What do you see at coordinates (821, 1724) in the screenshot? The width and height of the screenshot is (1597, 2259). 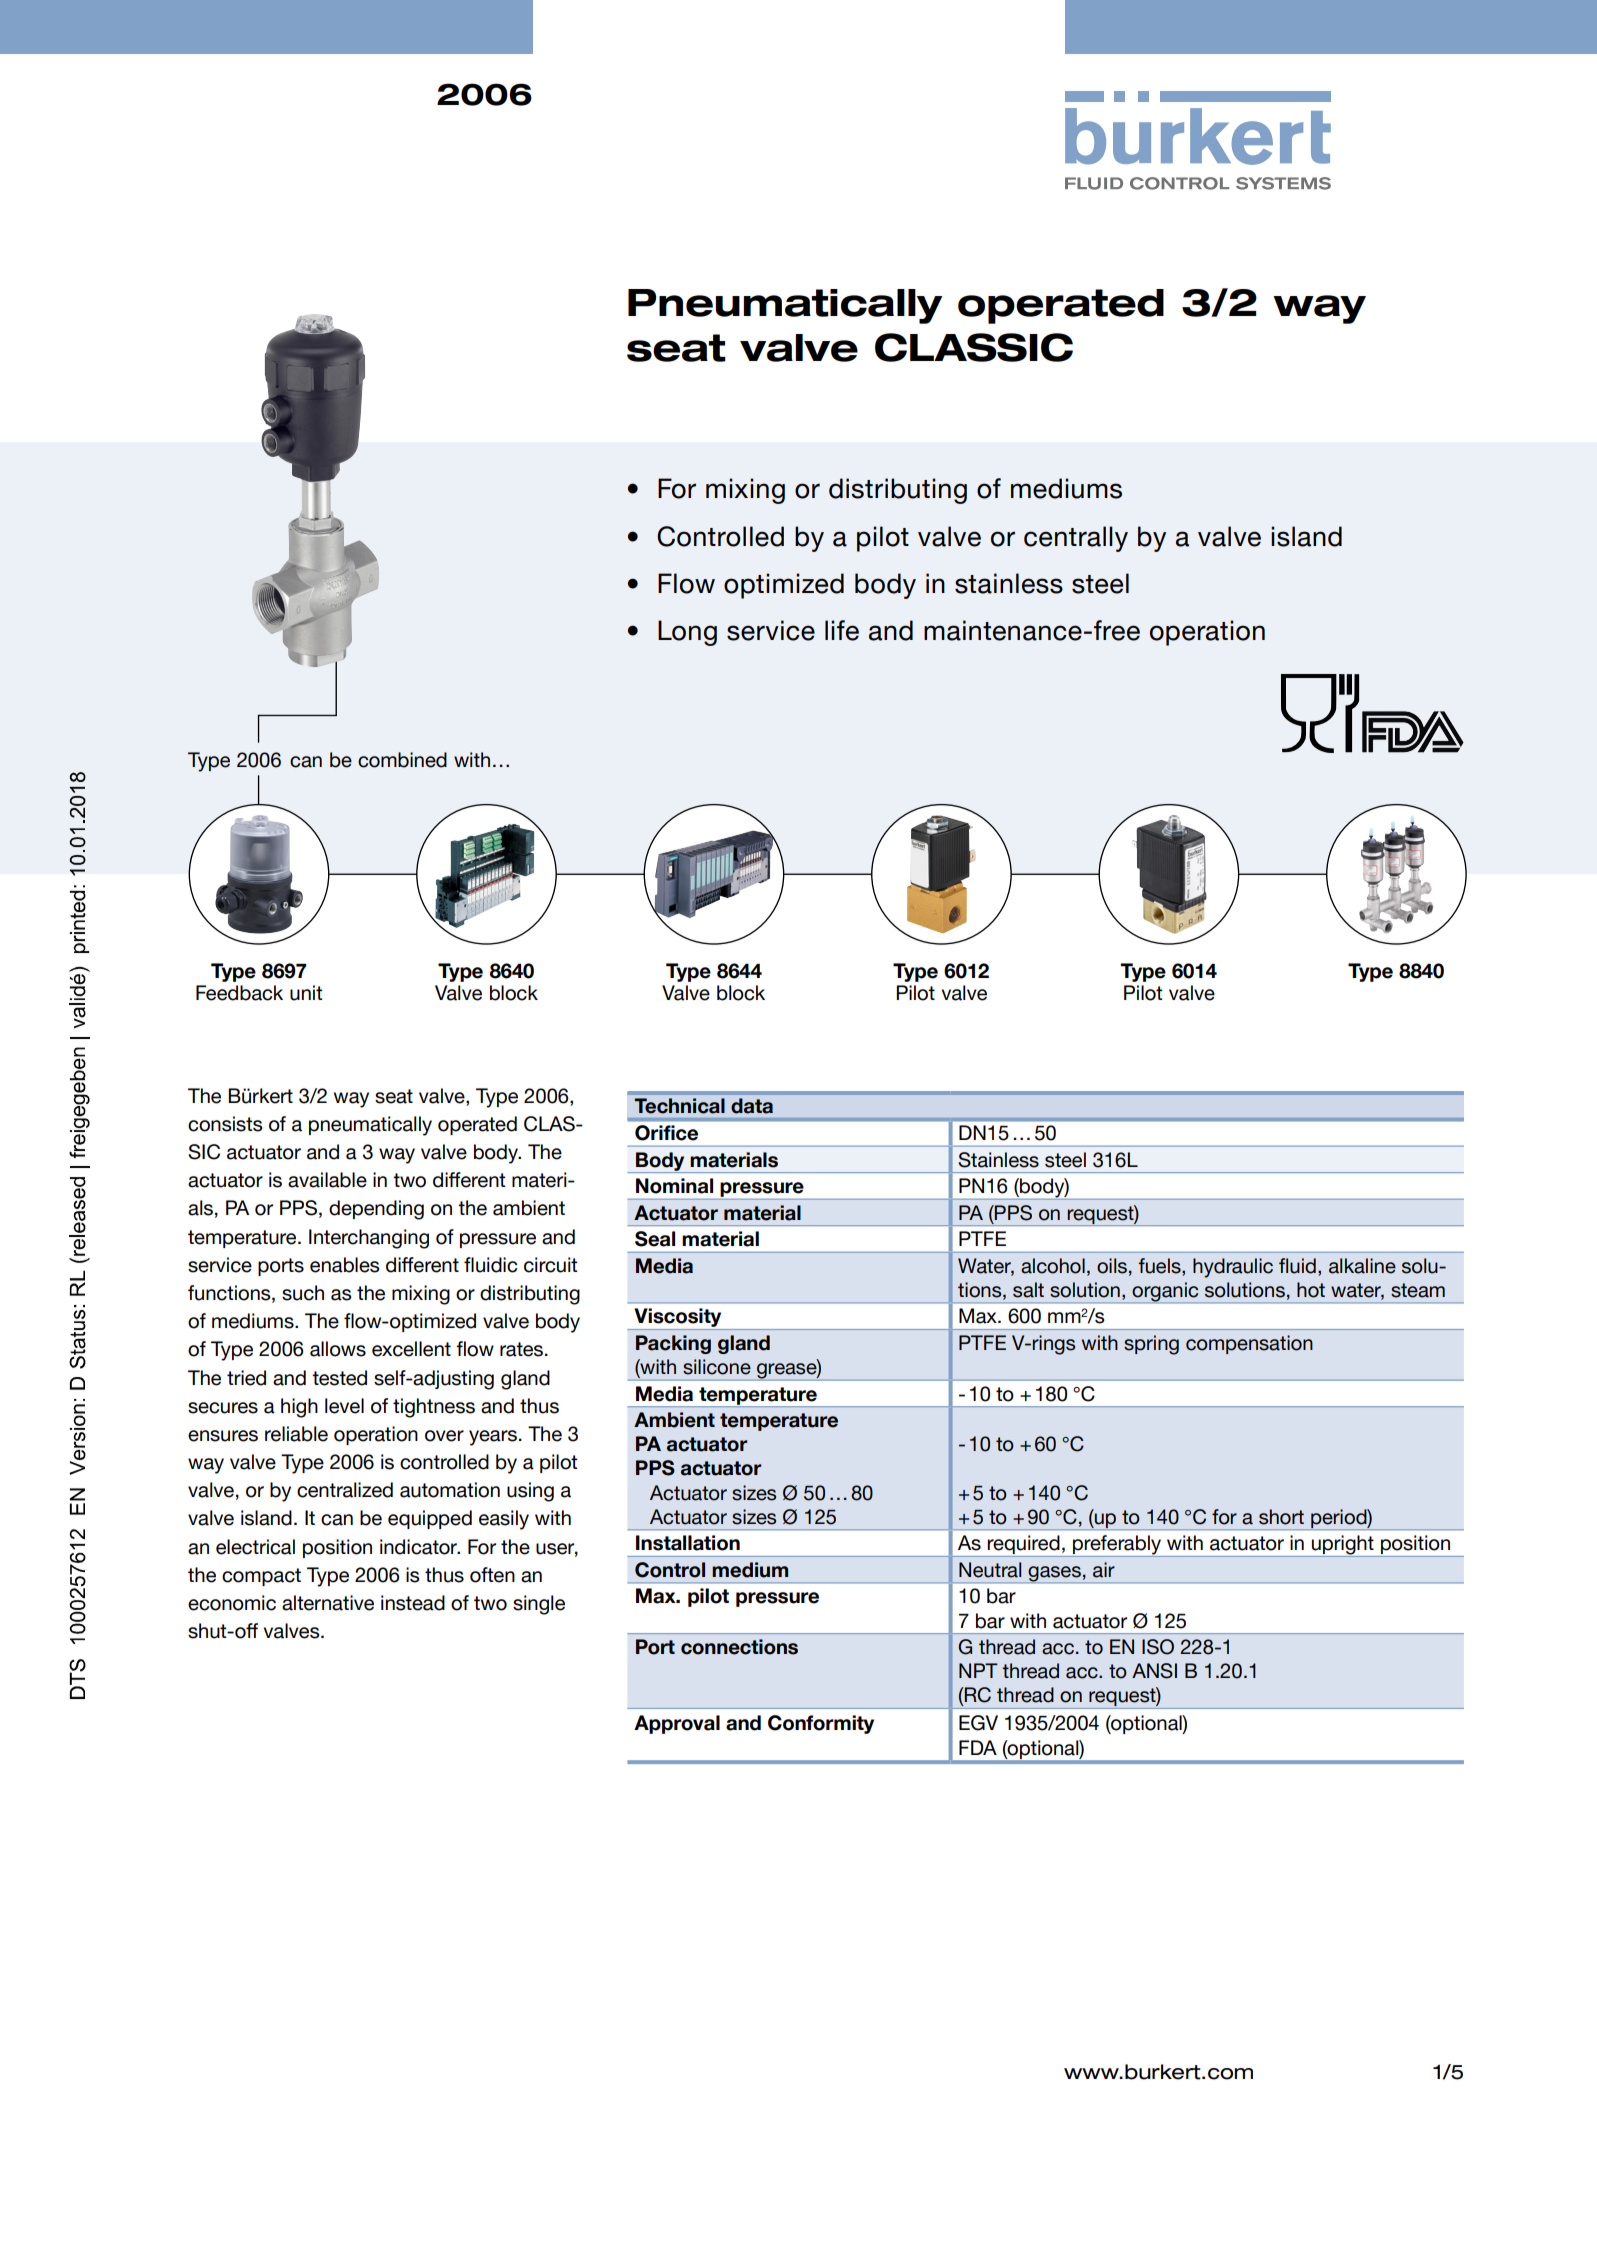 I see `Conformity` at bounding box center [821, 1724].
